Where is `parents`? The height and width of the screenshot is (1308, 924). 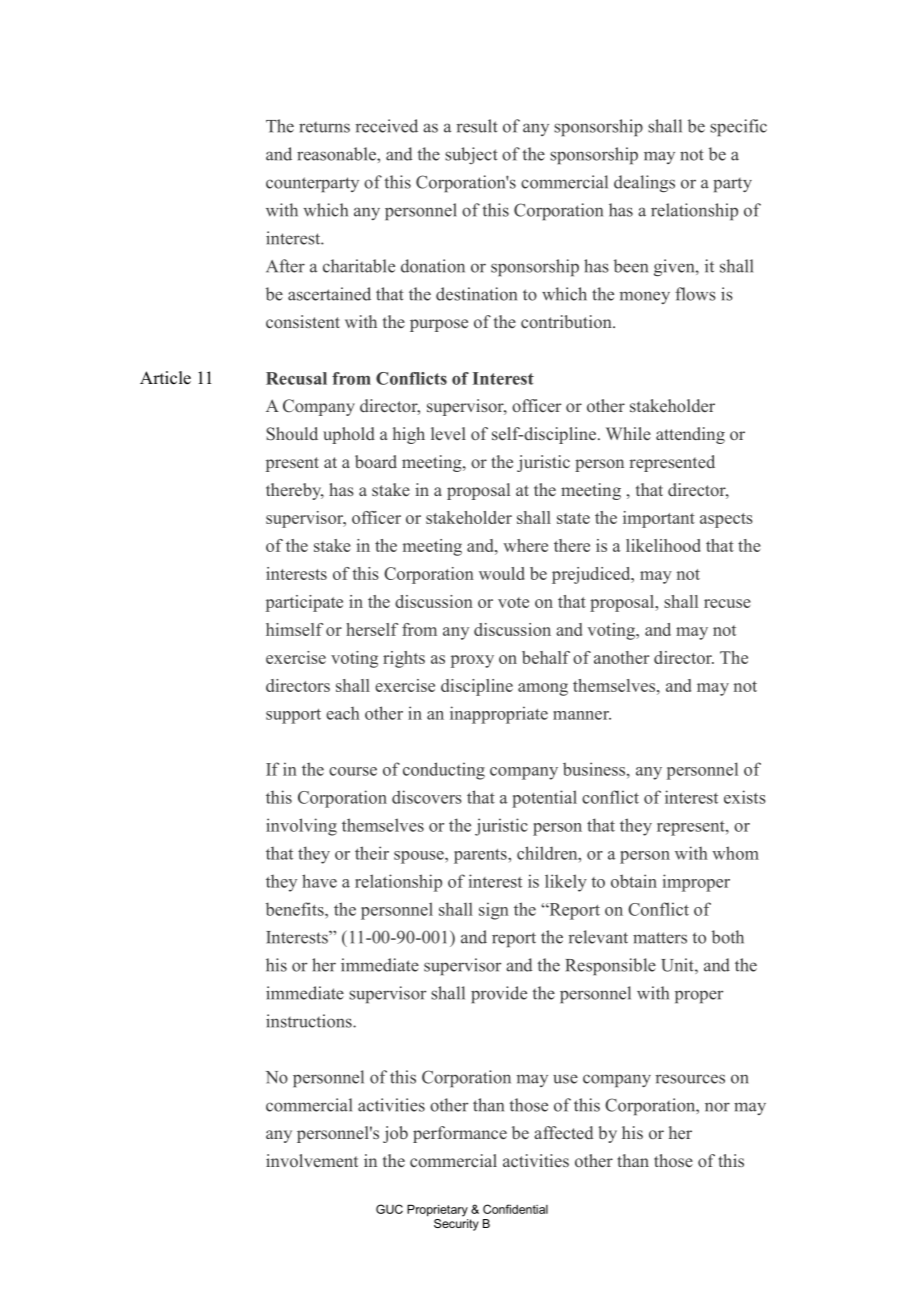
parents is located at coordinates (481, 856).
